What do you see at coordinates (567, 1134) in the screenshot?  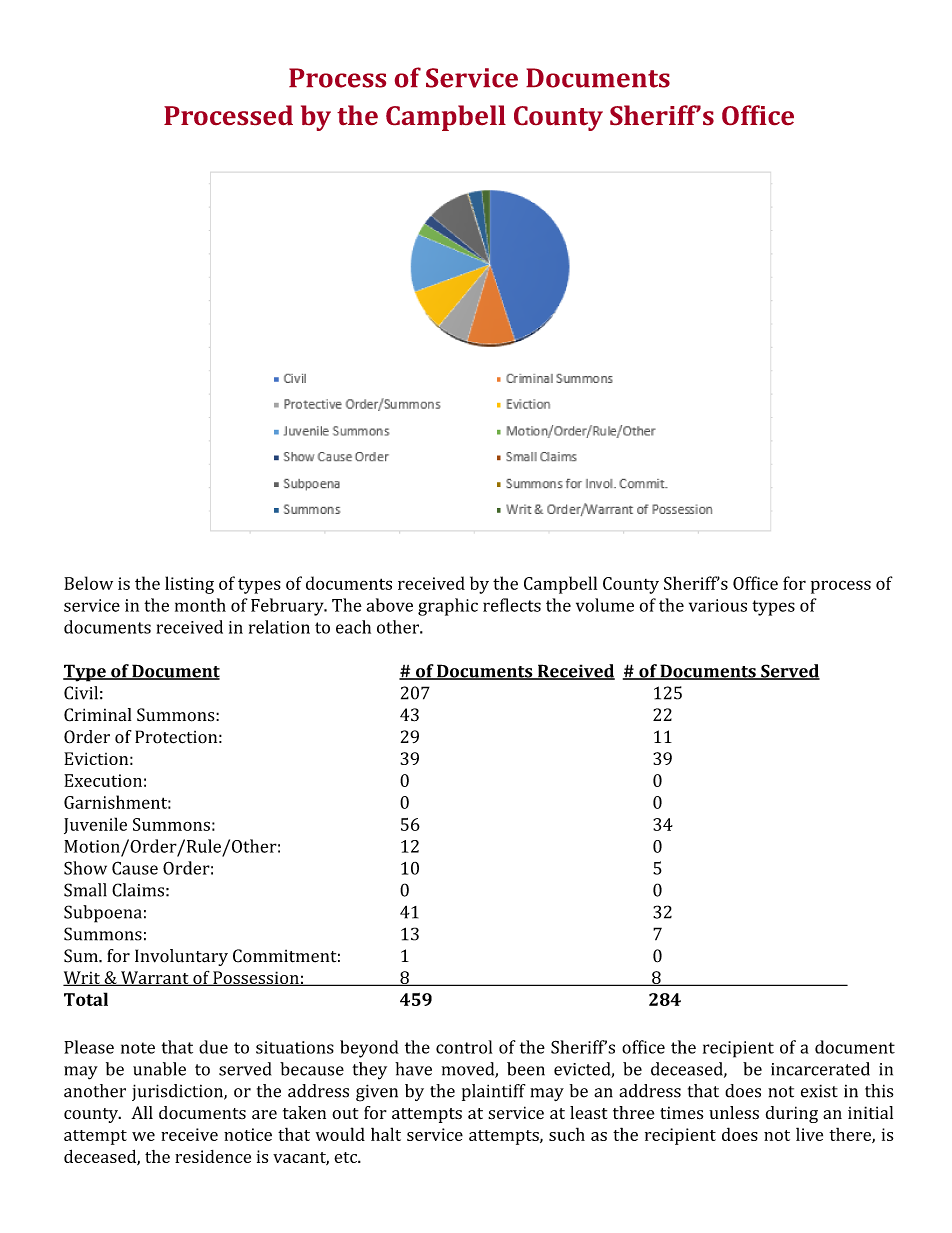 I see `such` at bounding box center [567, 1134].
